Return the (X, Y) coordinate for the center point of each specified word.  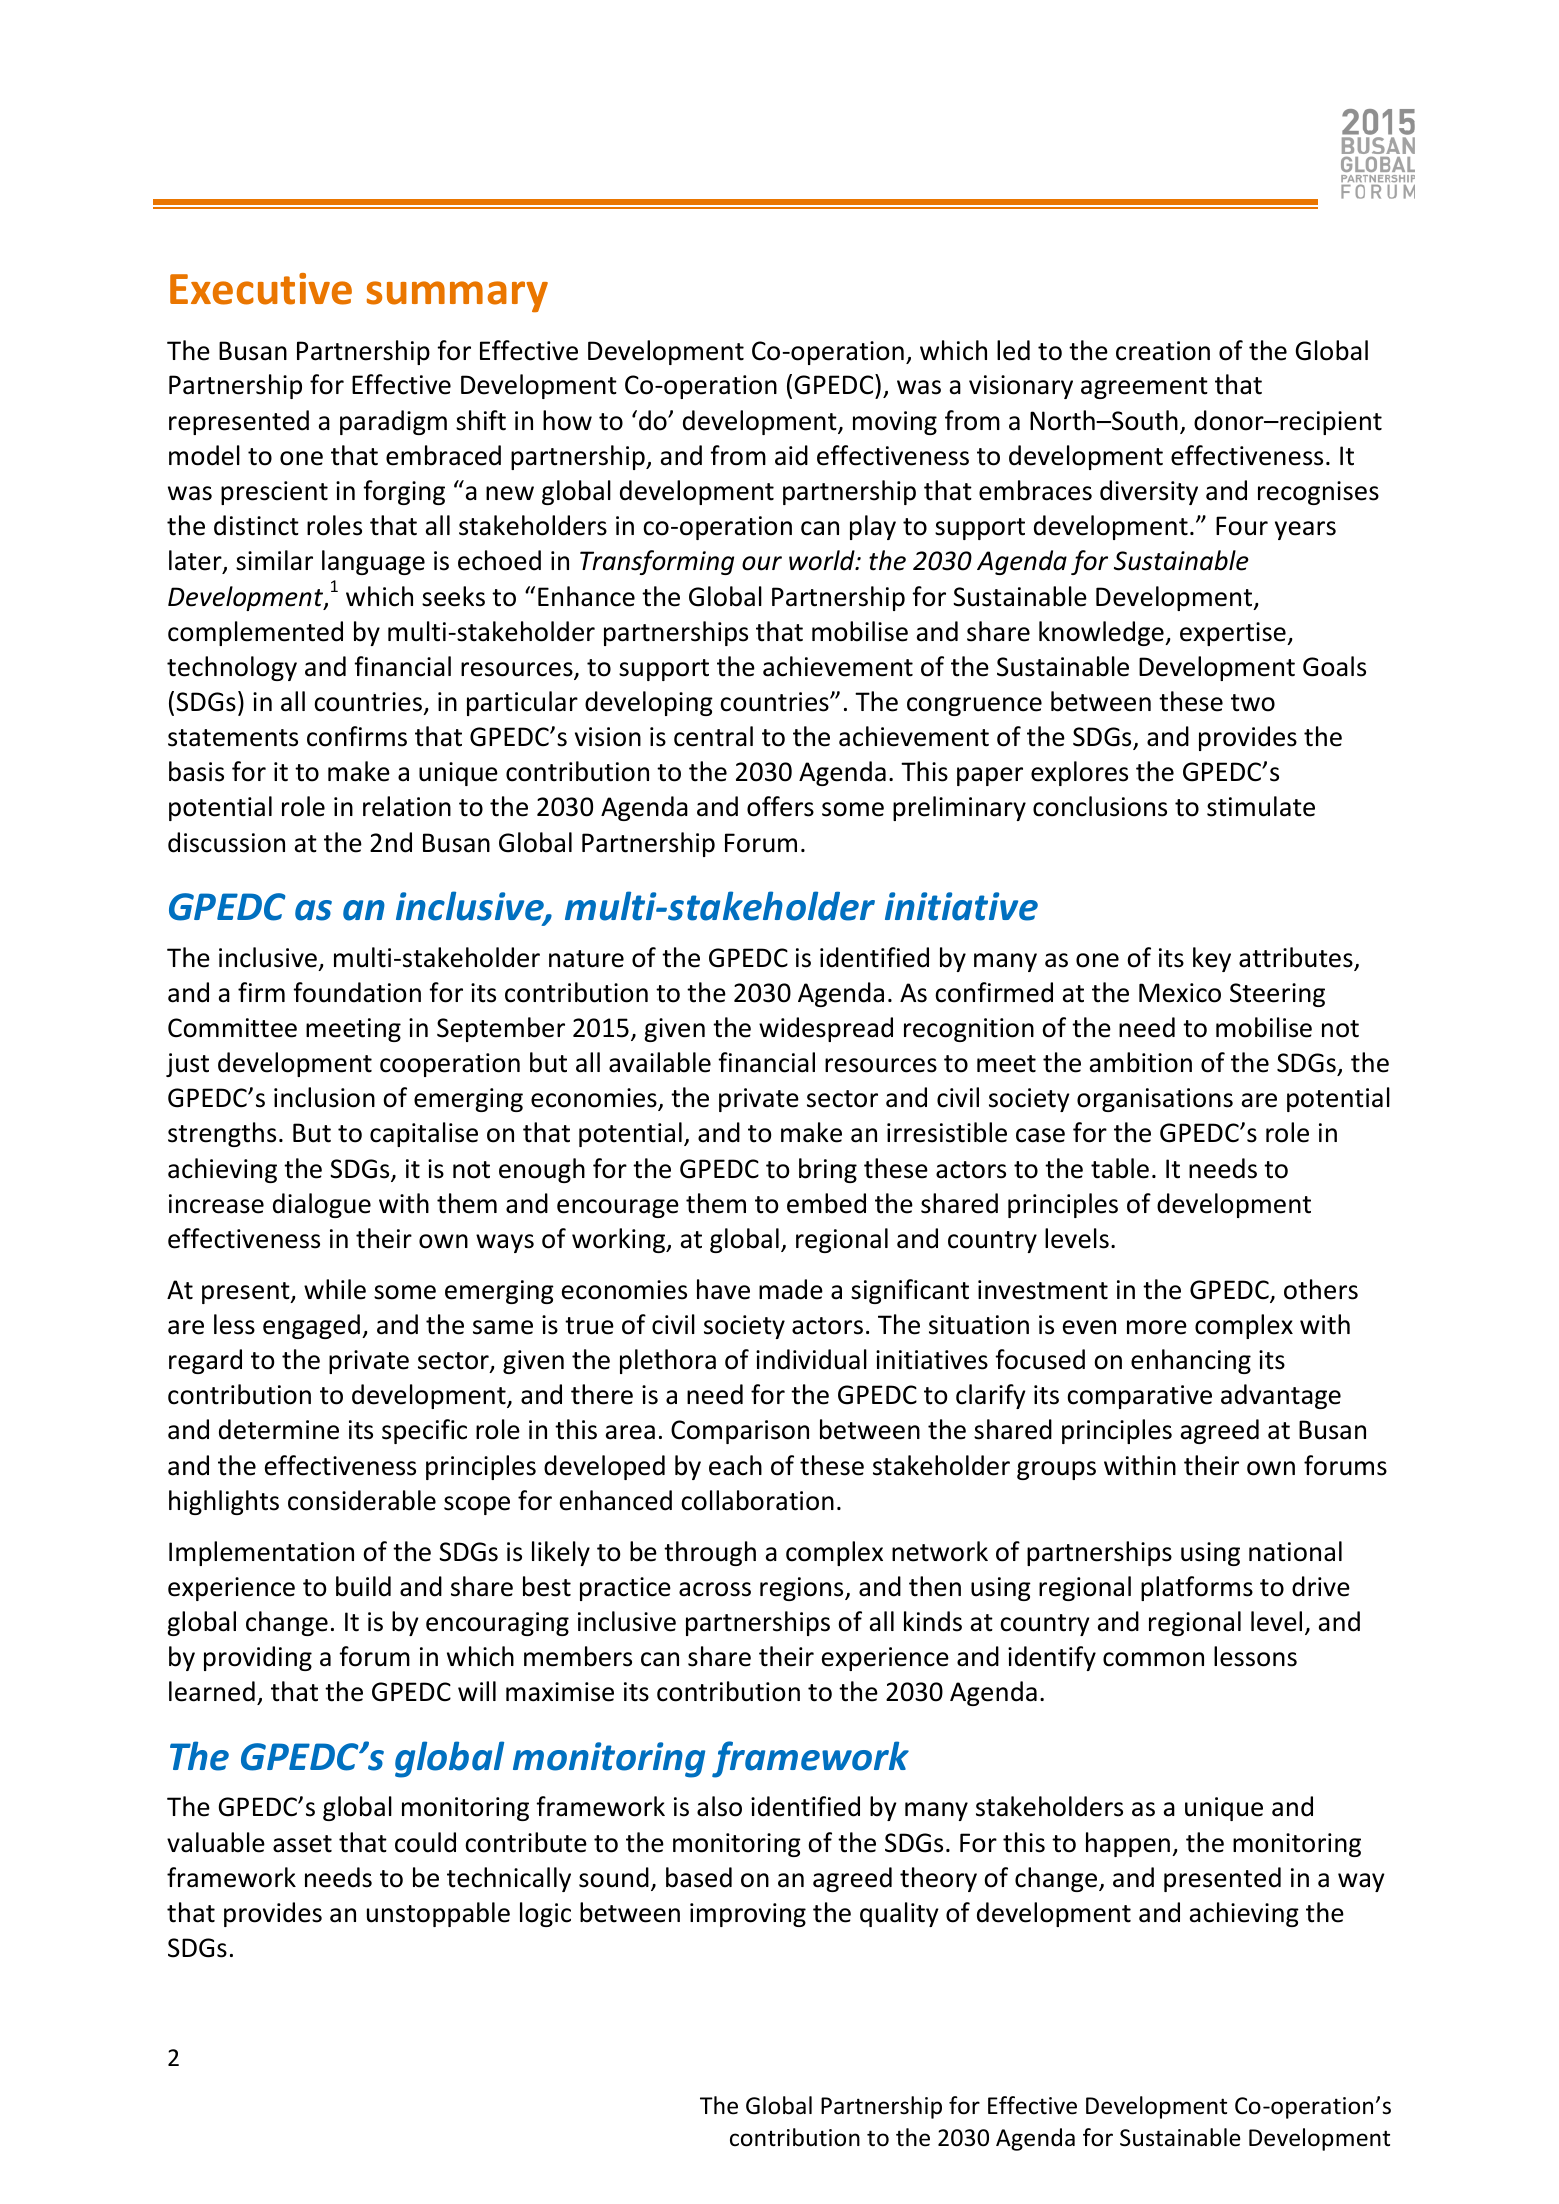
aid (791, 455)
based (699, 1877)
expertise (1234, 634)
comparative (1139, 1397)
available (660, 1062)
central (713, 736)
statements (233, 738)
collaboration (757, 1500)
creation (1163, 351)
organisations (1155, 1100)
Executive (261, 289)
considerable (362, 1500)
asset (302, 1844)
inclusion (324, 1097)
